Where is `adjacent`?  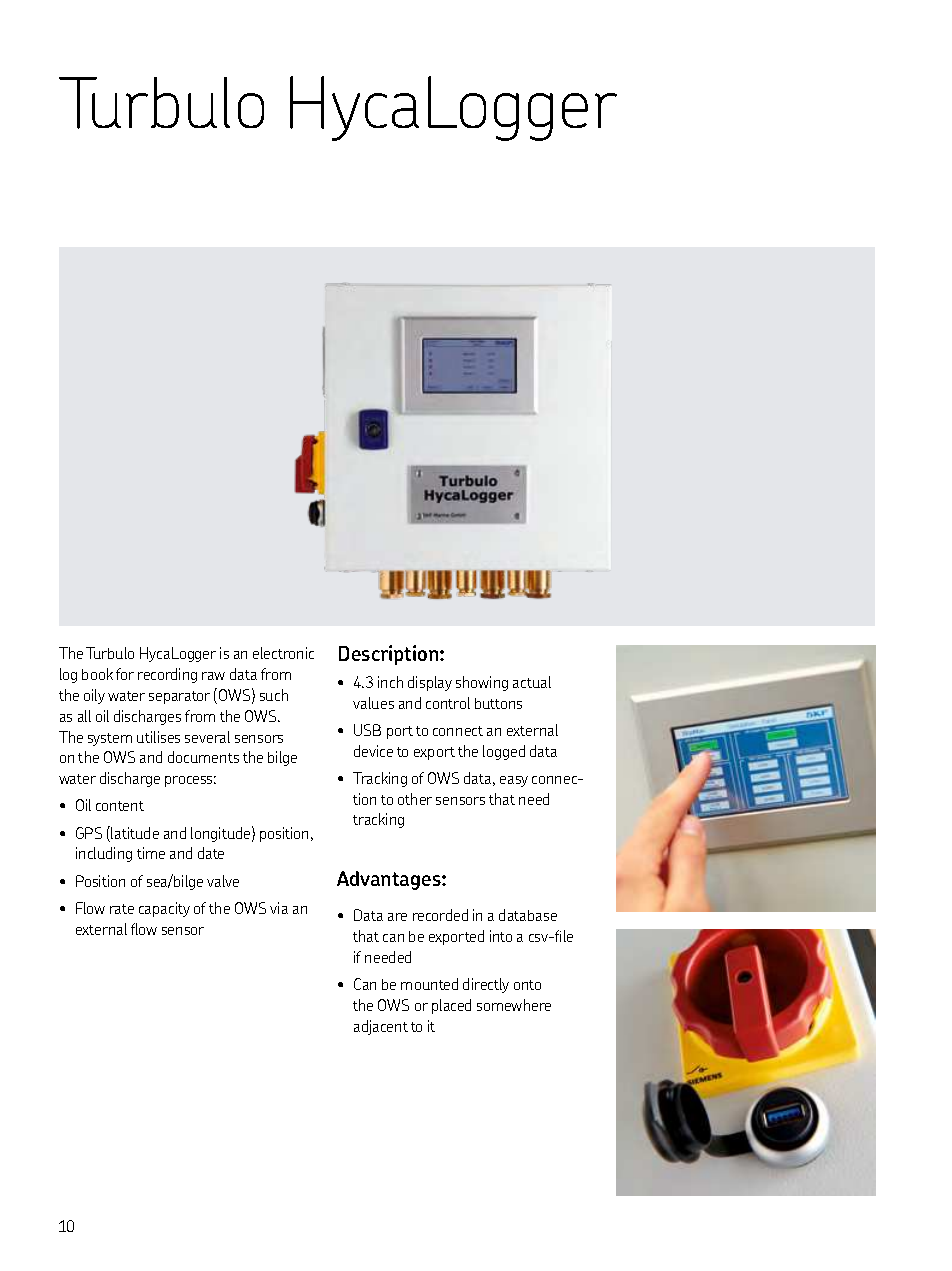 adjacent is located at coordinates (381, 1027).
